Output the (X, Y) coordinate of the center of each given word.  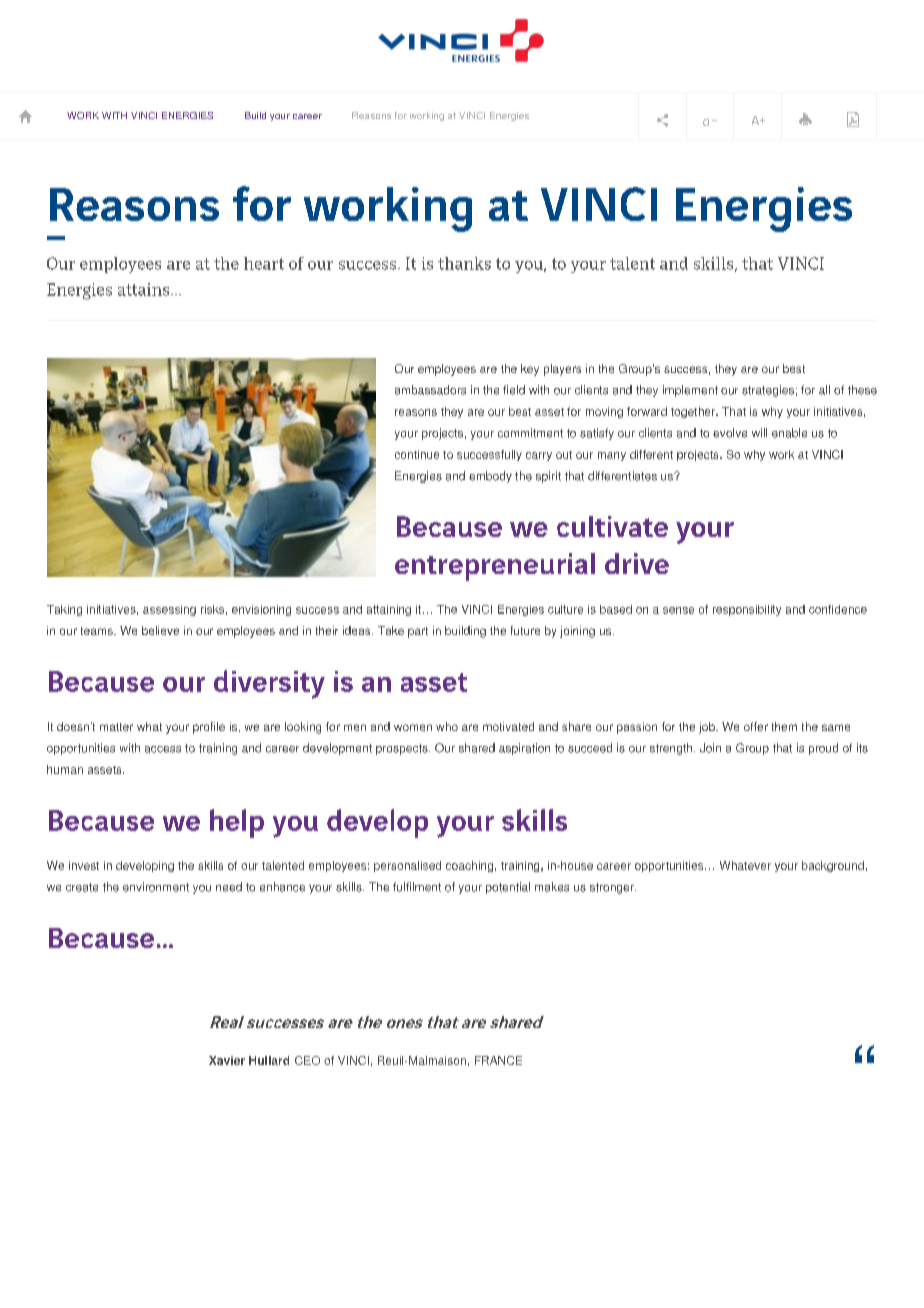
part (418, 632)
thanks (464, 263)
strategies (768, 391)
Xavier (227, 1060)
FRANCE (498, 1060)
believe (160, 630)
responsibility (747, 610)
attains (145, 289)
